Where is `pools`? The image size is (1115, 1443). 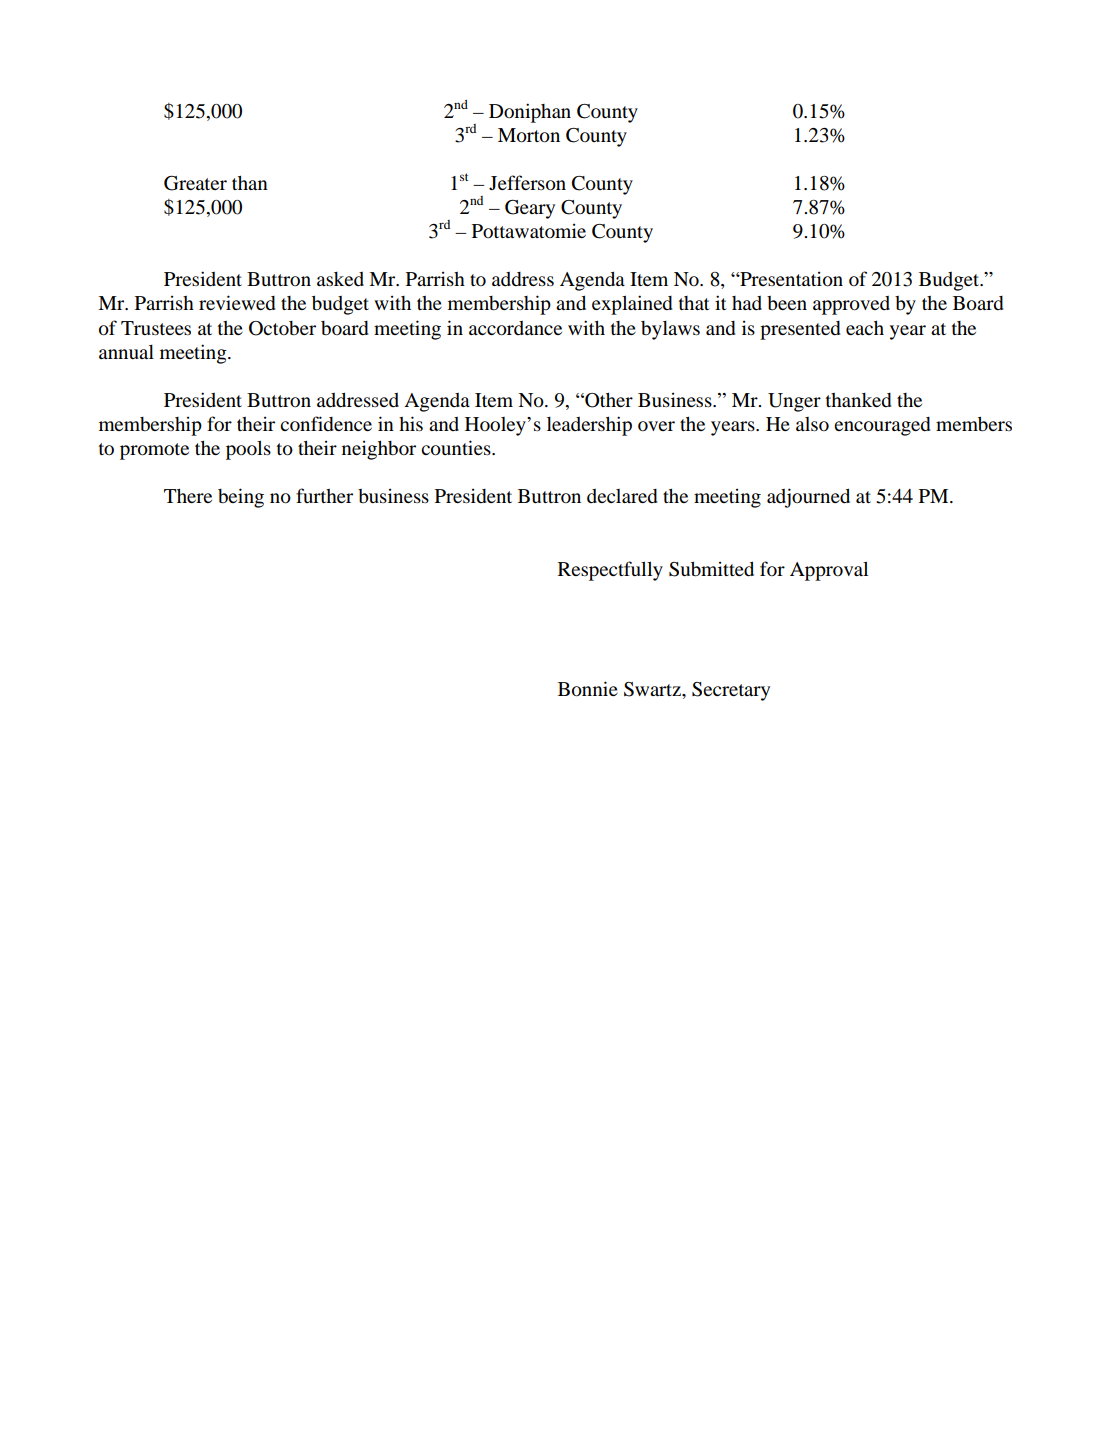 pools is located at coordinates (248, 450).
